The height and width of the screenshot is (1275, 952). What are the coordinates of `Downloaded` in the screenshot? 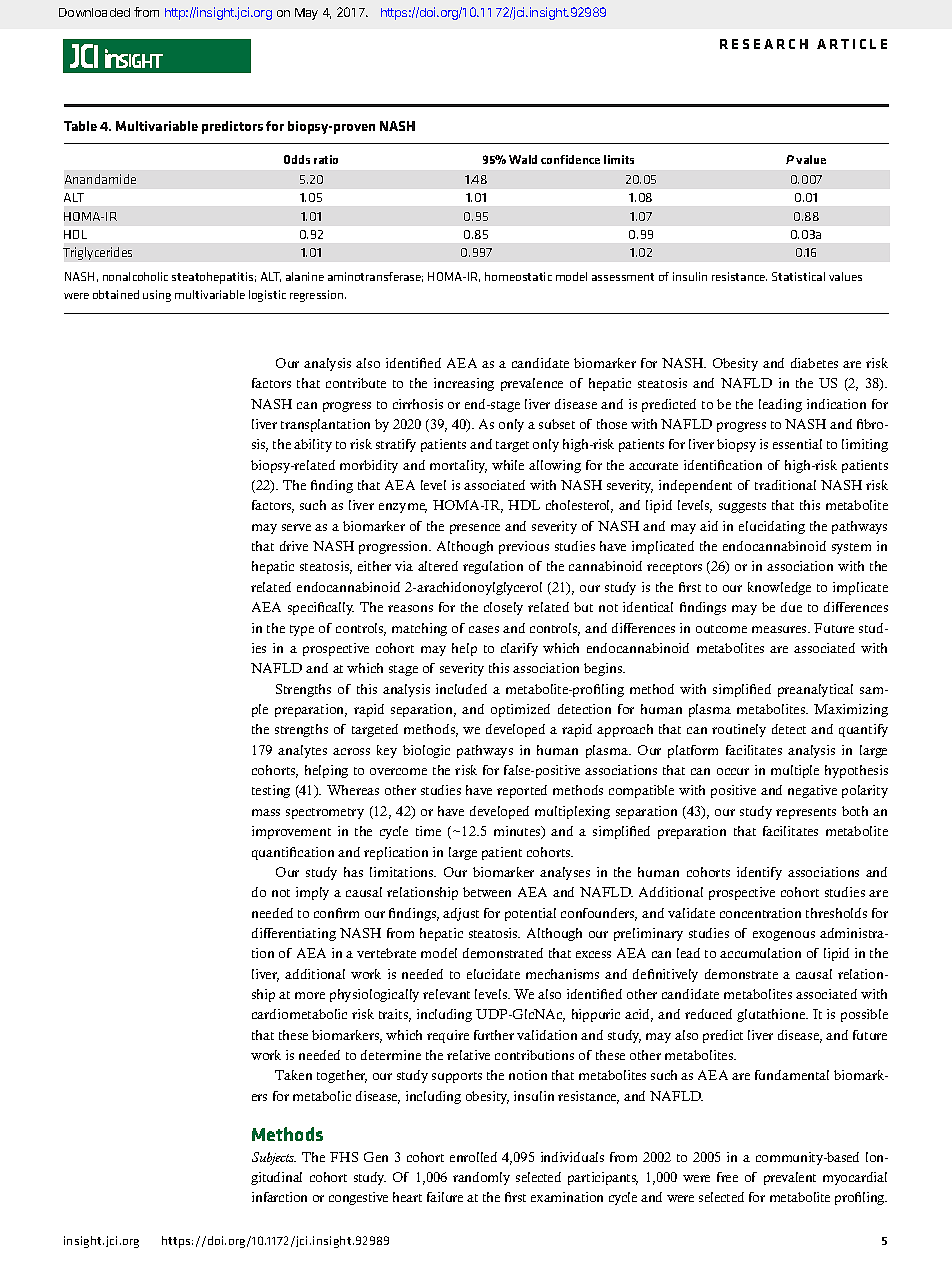 It's located at (94, 12).
